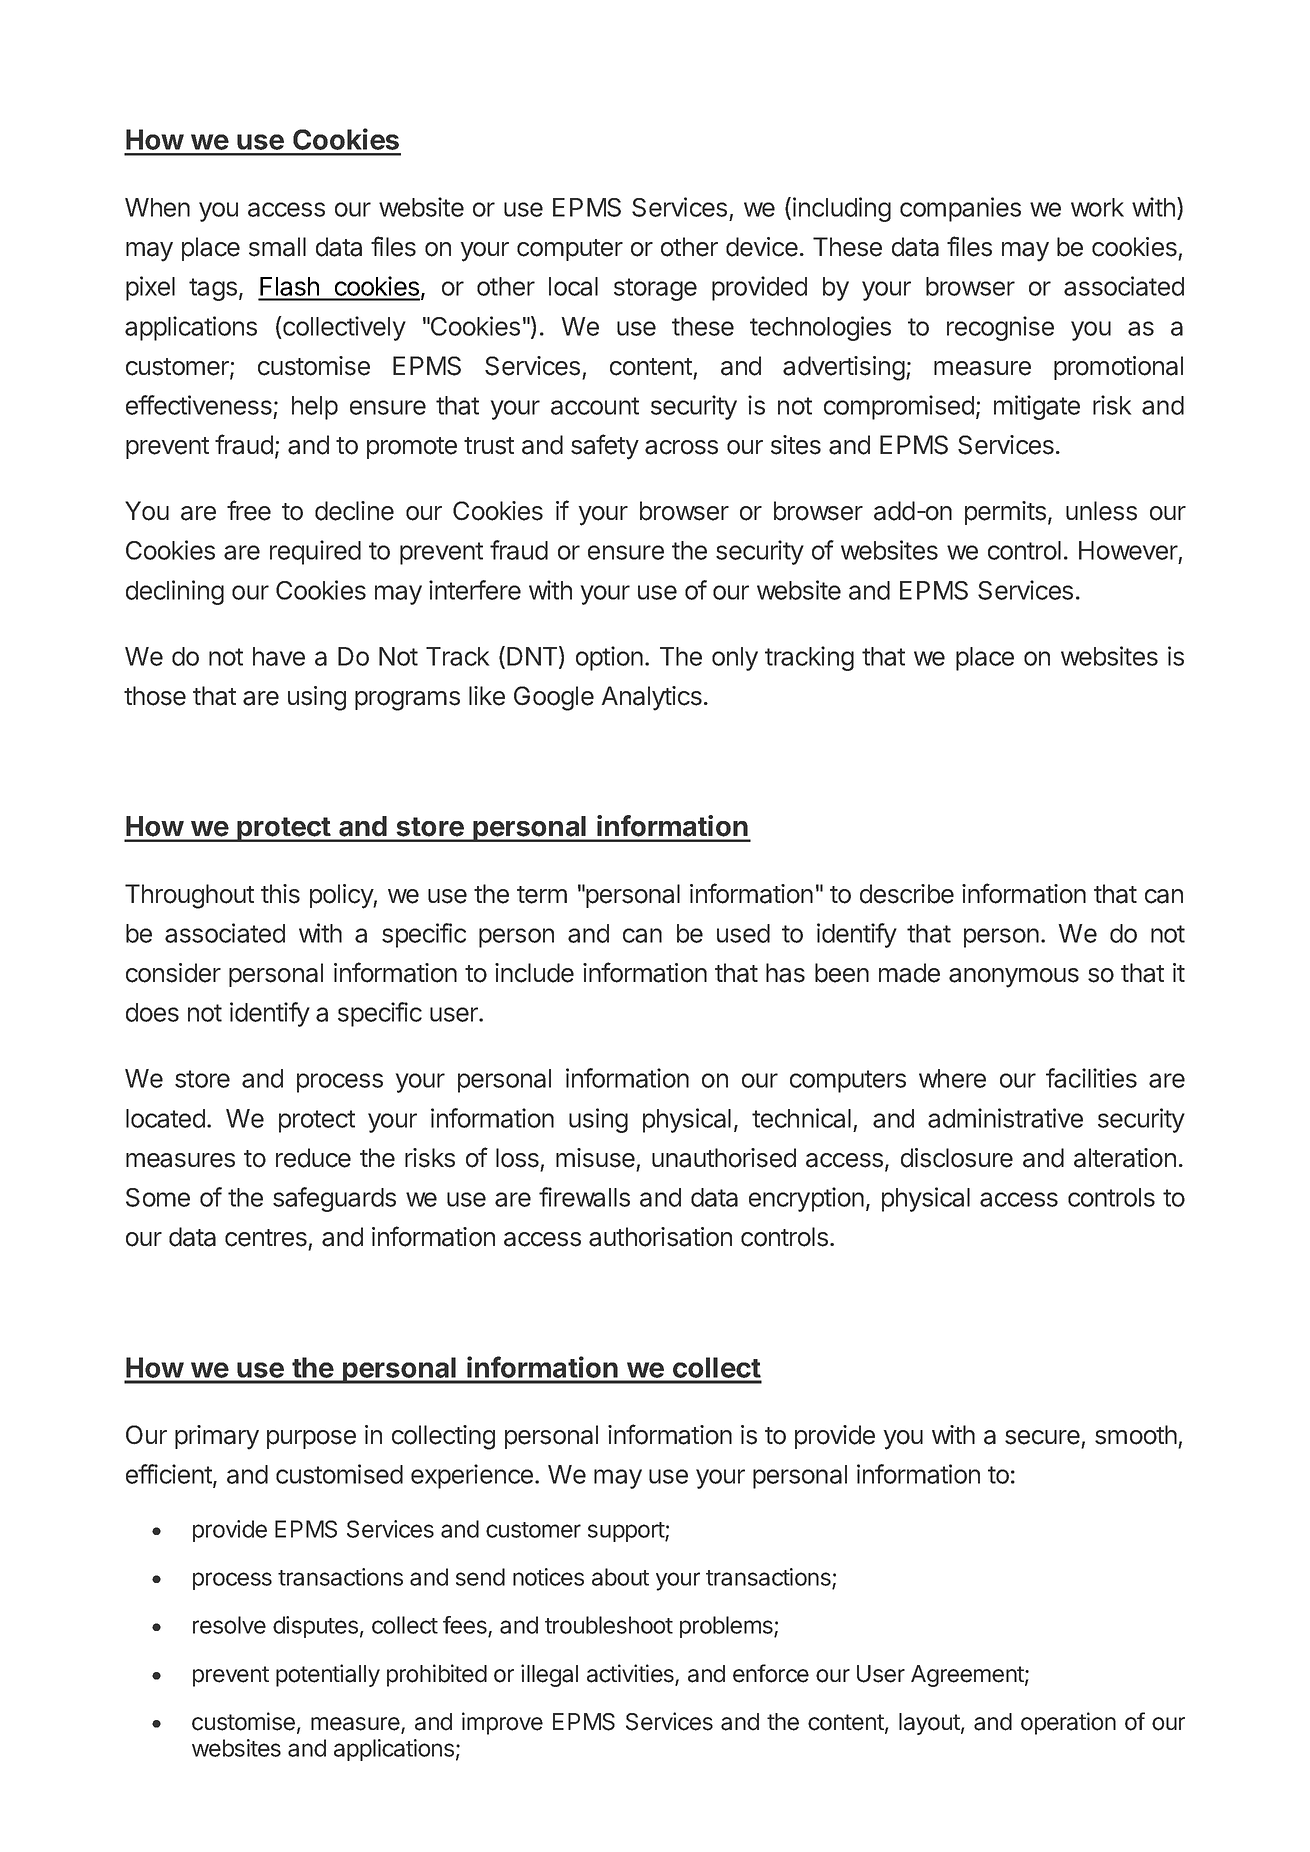 The width and height of the screenshot is (1310, 1852). What do you see at coordinates (660, 1237) in the screenshot?
I see `authorisation` at bounding box center [660, 1237].
